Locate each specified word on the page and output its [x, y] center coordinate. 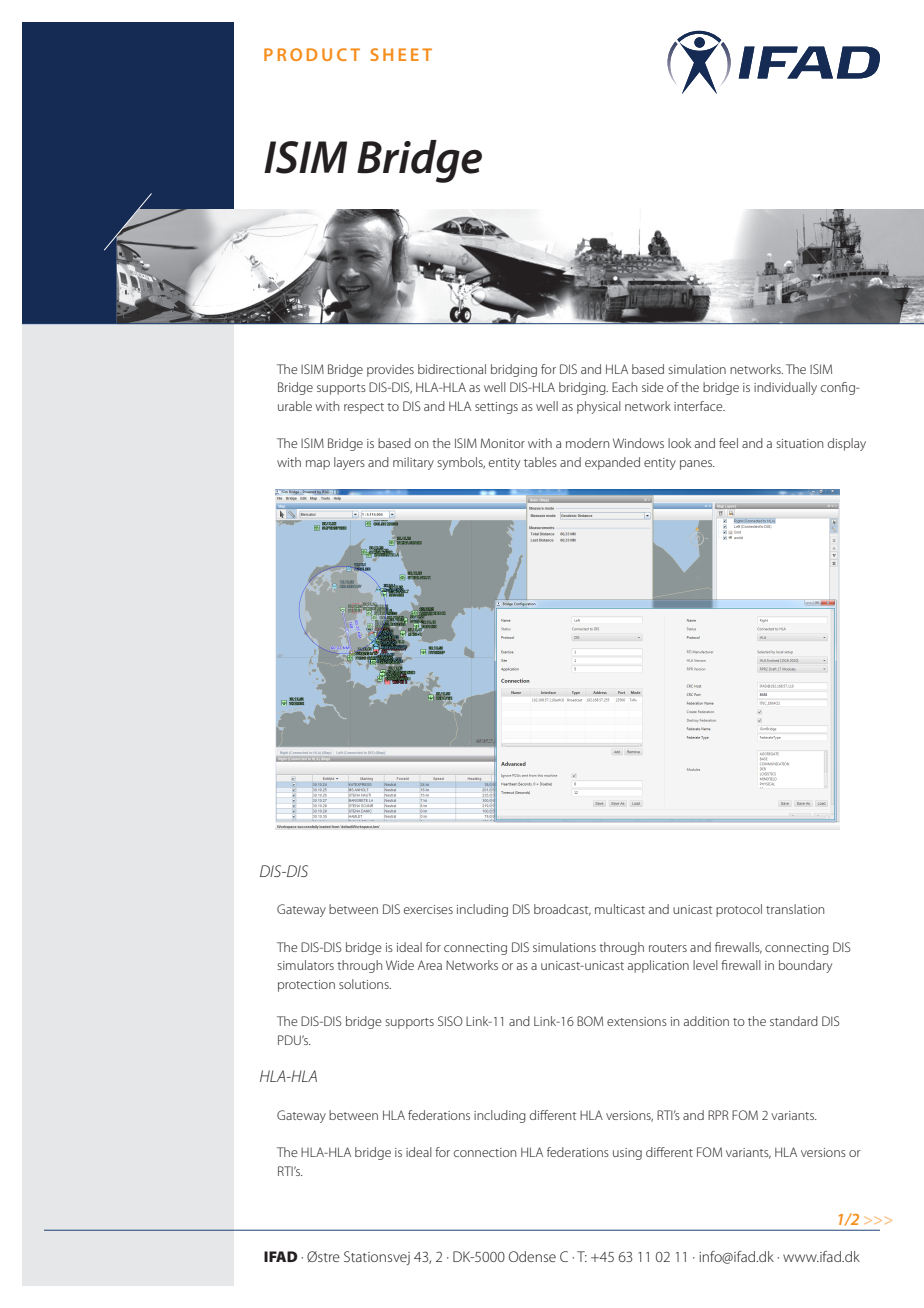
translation [795, 909]
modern [587, 443]
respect [364, 408]
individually [785, 388]
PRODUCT [312, 54]
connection [485, 1152]
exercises [428, 909]
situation [799, 443]
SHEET [401, 54]
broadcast [562, 910]
